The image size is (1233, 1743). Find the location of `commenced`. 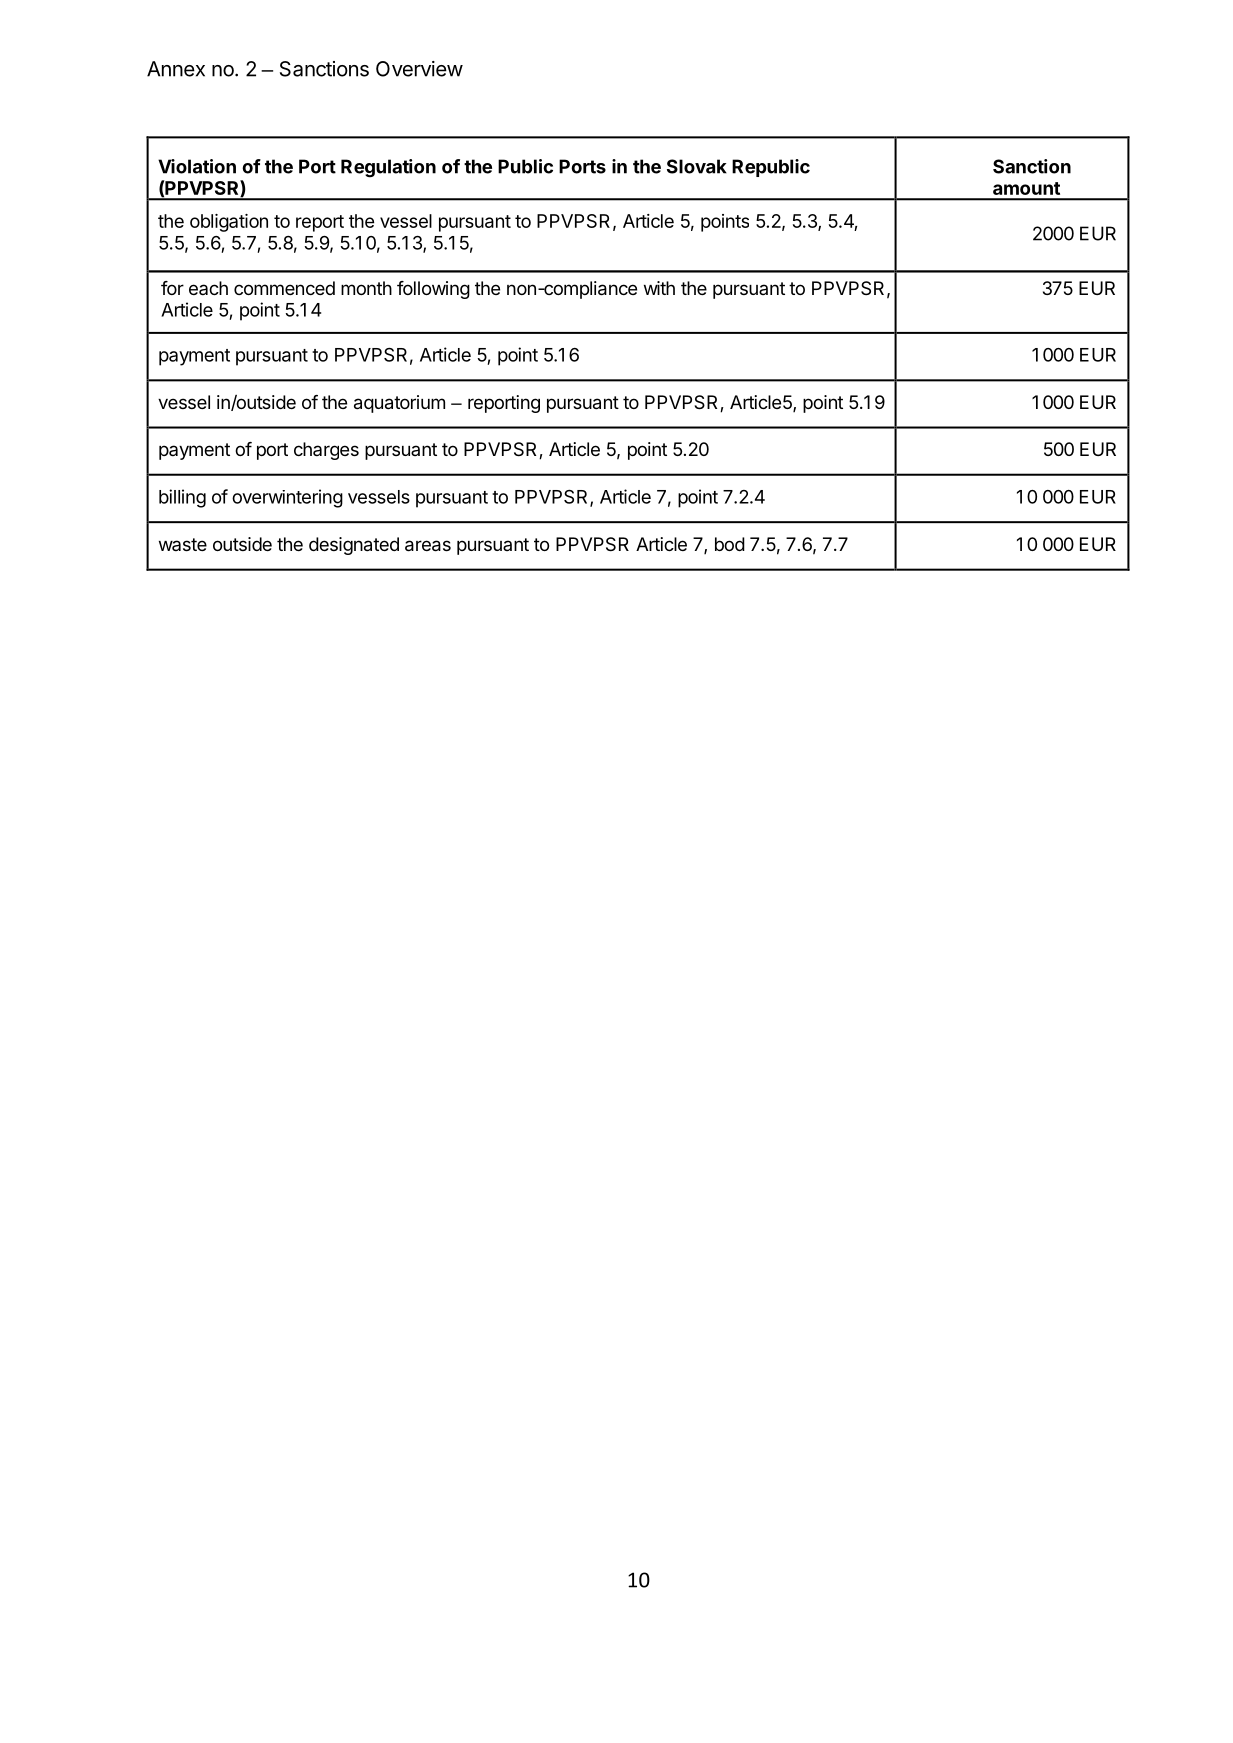

commenced is located at coordinates (284, 288).
